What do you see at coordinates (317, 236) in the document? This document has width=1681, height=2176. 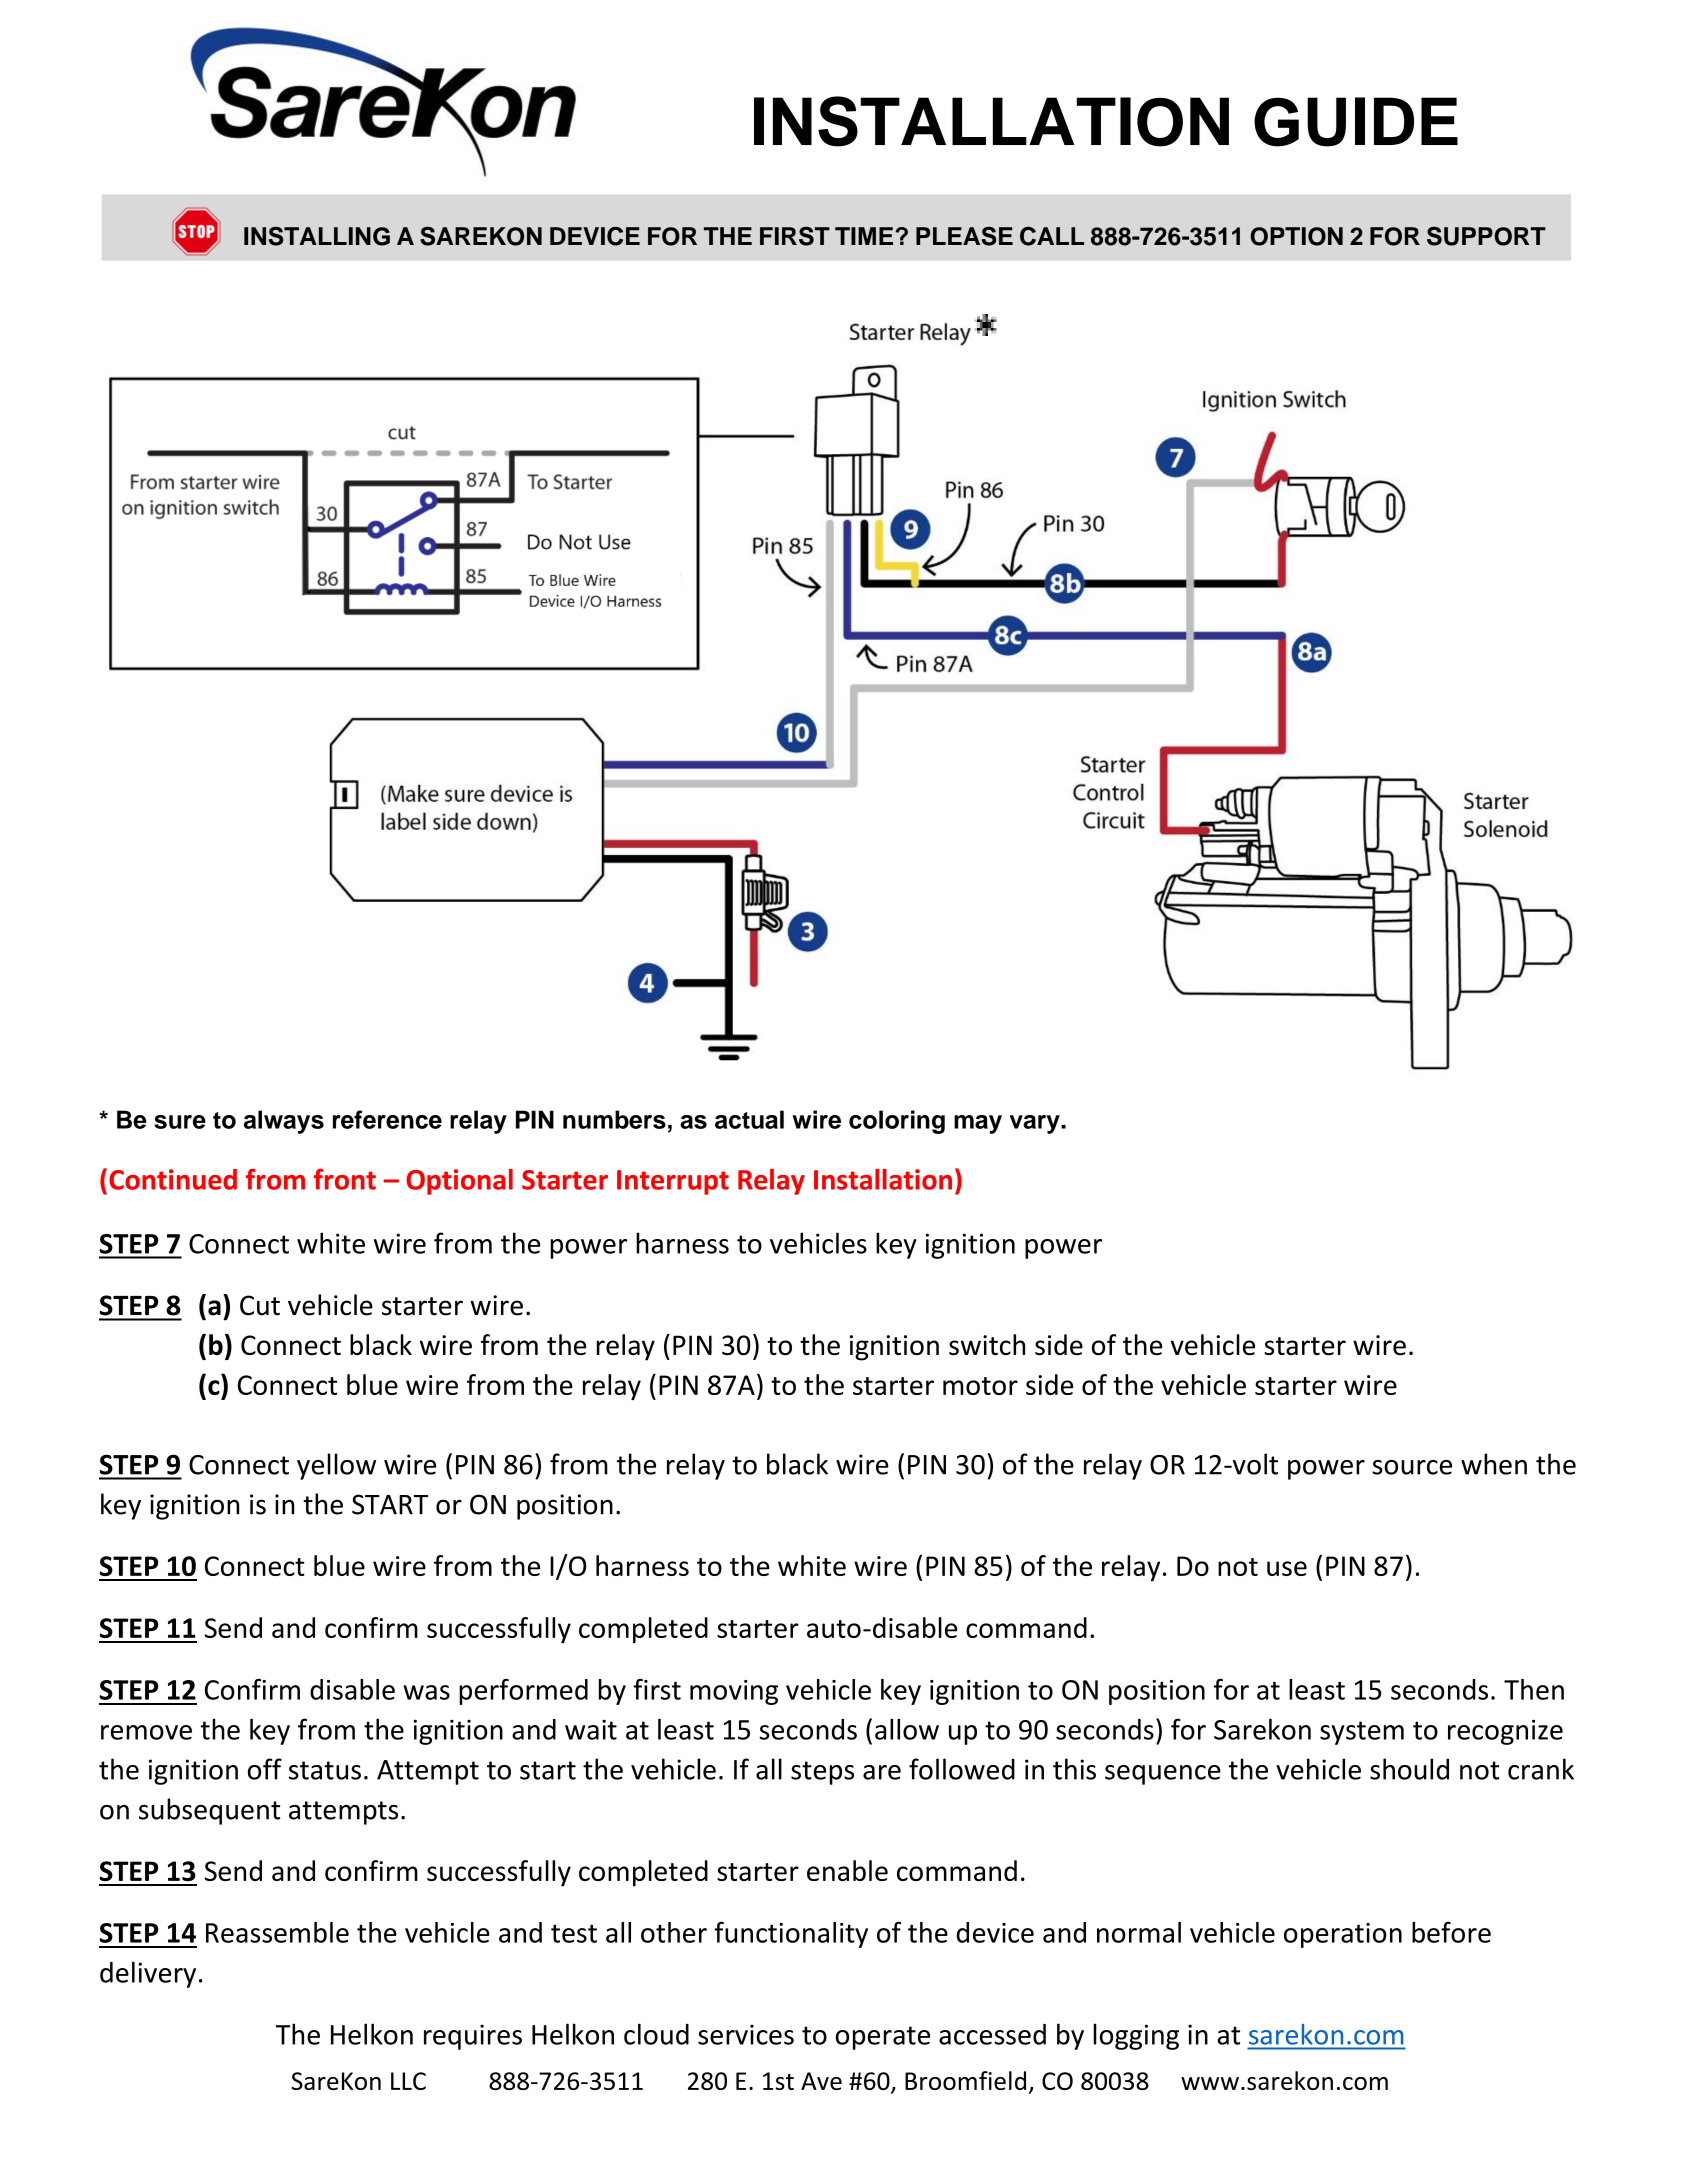 I see `INSTALLING` at bounding box center [317, 236].
